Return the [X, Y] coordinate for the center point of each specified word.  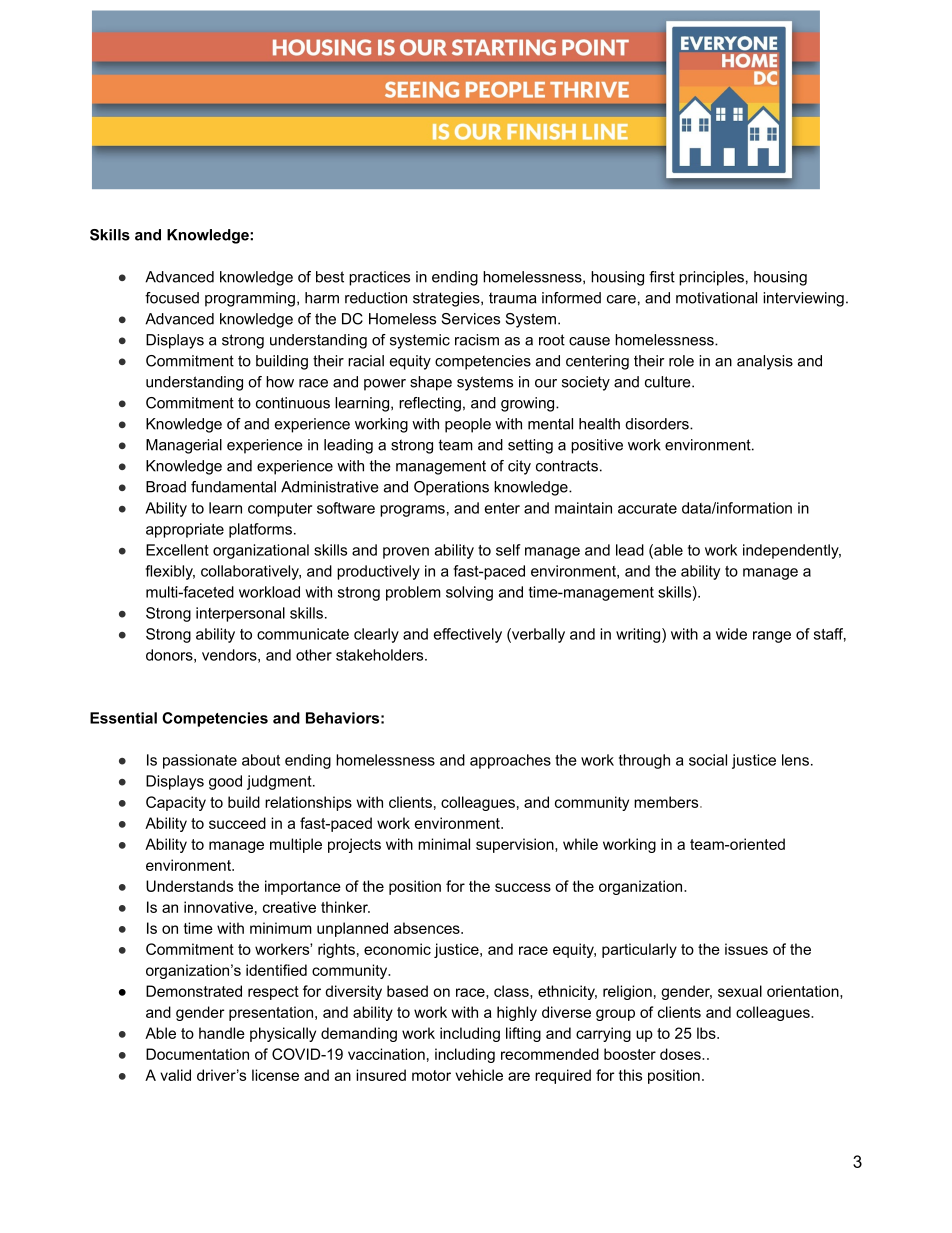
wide [731, 634]
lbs [707, 1033]
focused [172, 298]
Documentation [197, 1054]
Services [471, 319]
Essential [123, 718]
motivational [716, 298]
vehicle [479, 1075]
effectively [468, 635]
